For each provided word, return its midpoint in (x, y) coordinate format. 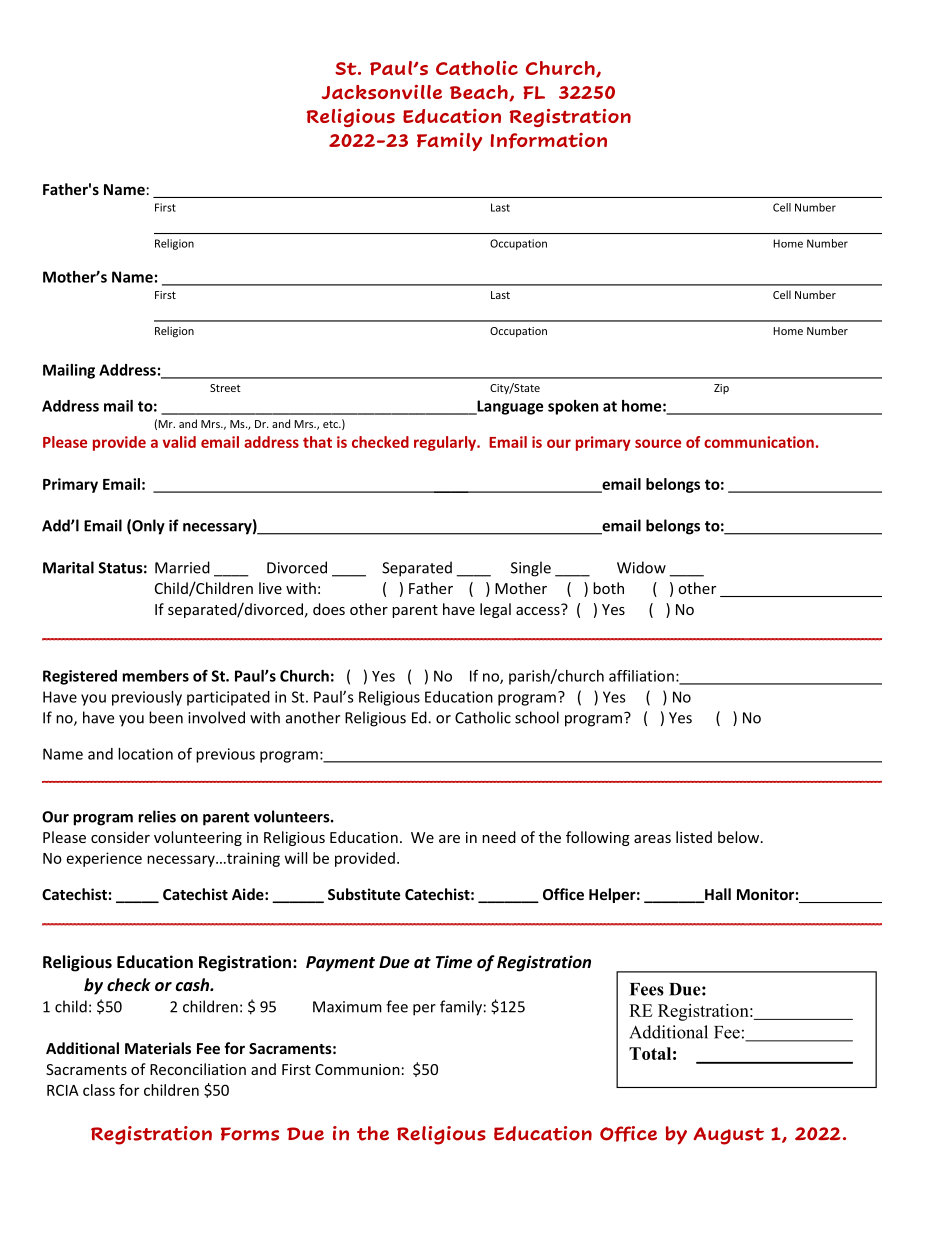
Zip (721, 389)
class (99, 1090)
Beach (480, 93)
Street (225, 388)
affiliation (641, 676)
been (166, 717)
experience (104, 859)
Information (549, 141)
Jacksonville (382, 92)
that (317, 442)
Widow (641, 567)
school (537, 717)
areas (652, 839)
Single (531, 569)
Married (182, 567)
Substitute (364, 894)
